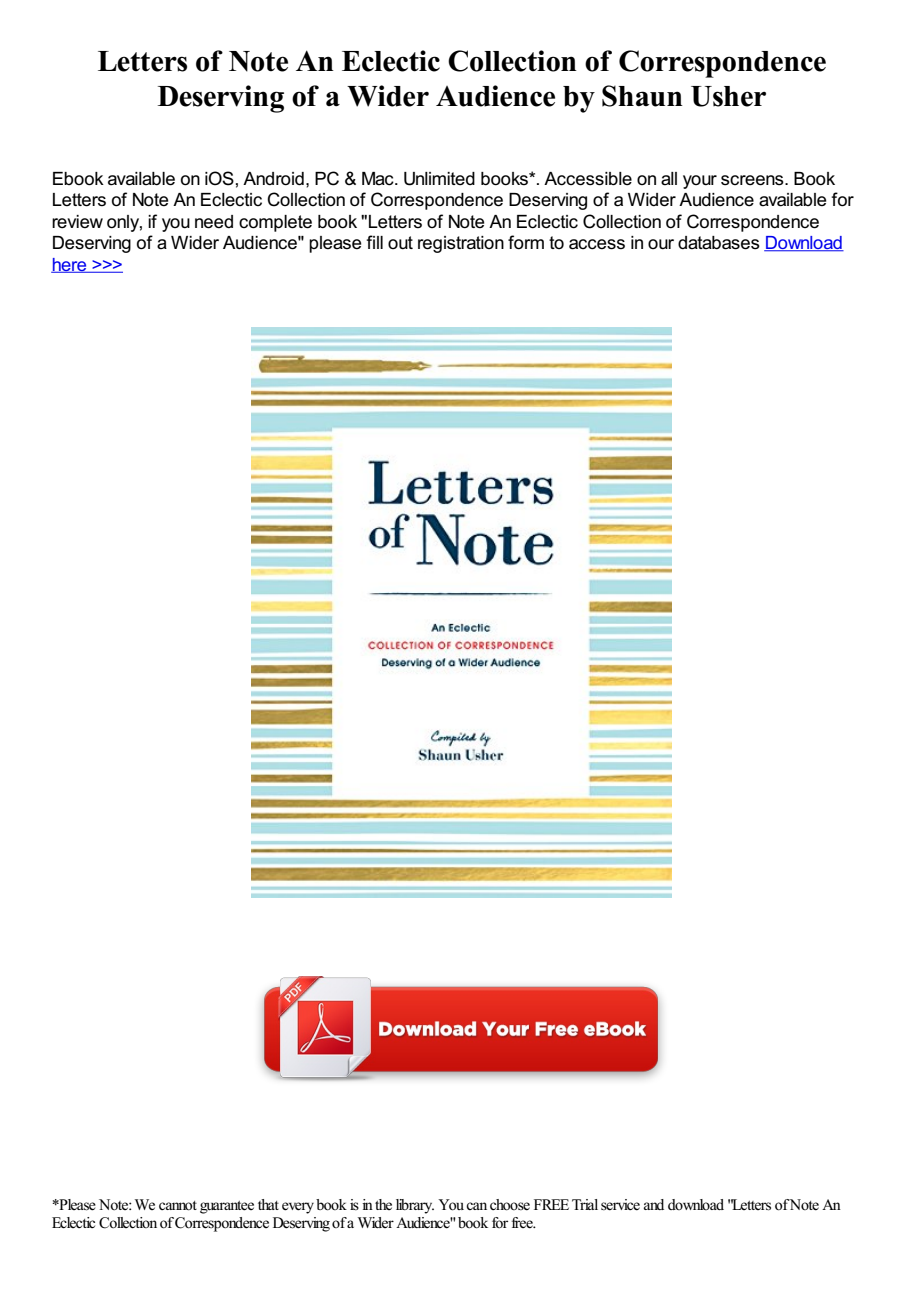 Image resolution: width=924 pixels, height=1308 pixels. Describe the element at coordinates (642, 96) in the document. I see `Shaun` at that location.
